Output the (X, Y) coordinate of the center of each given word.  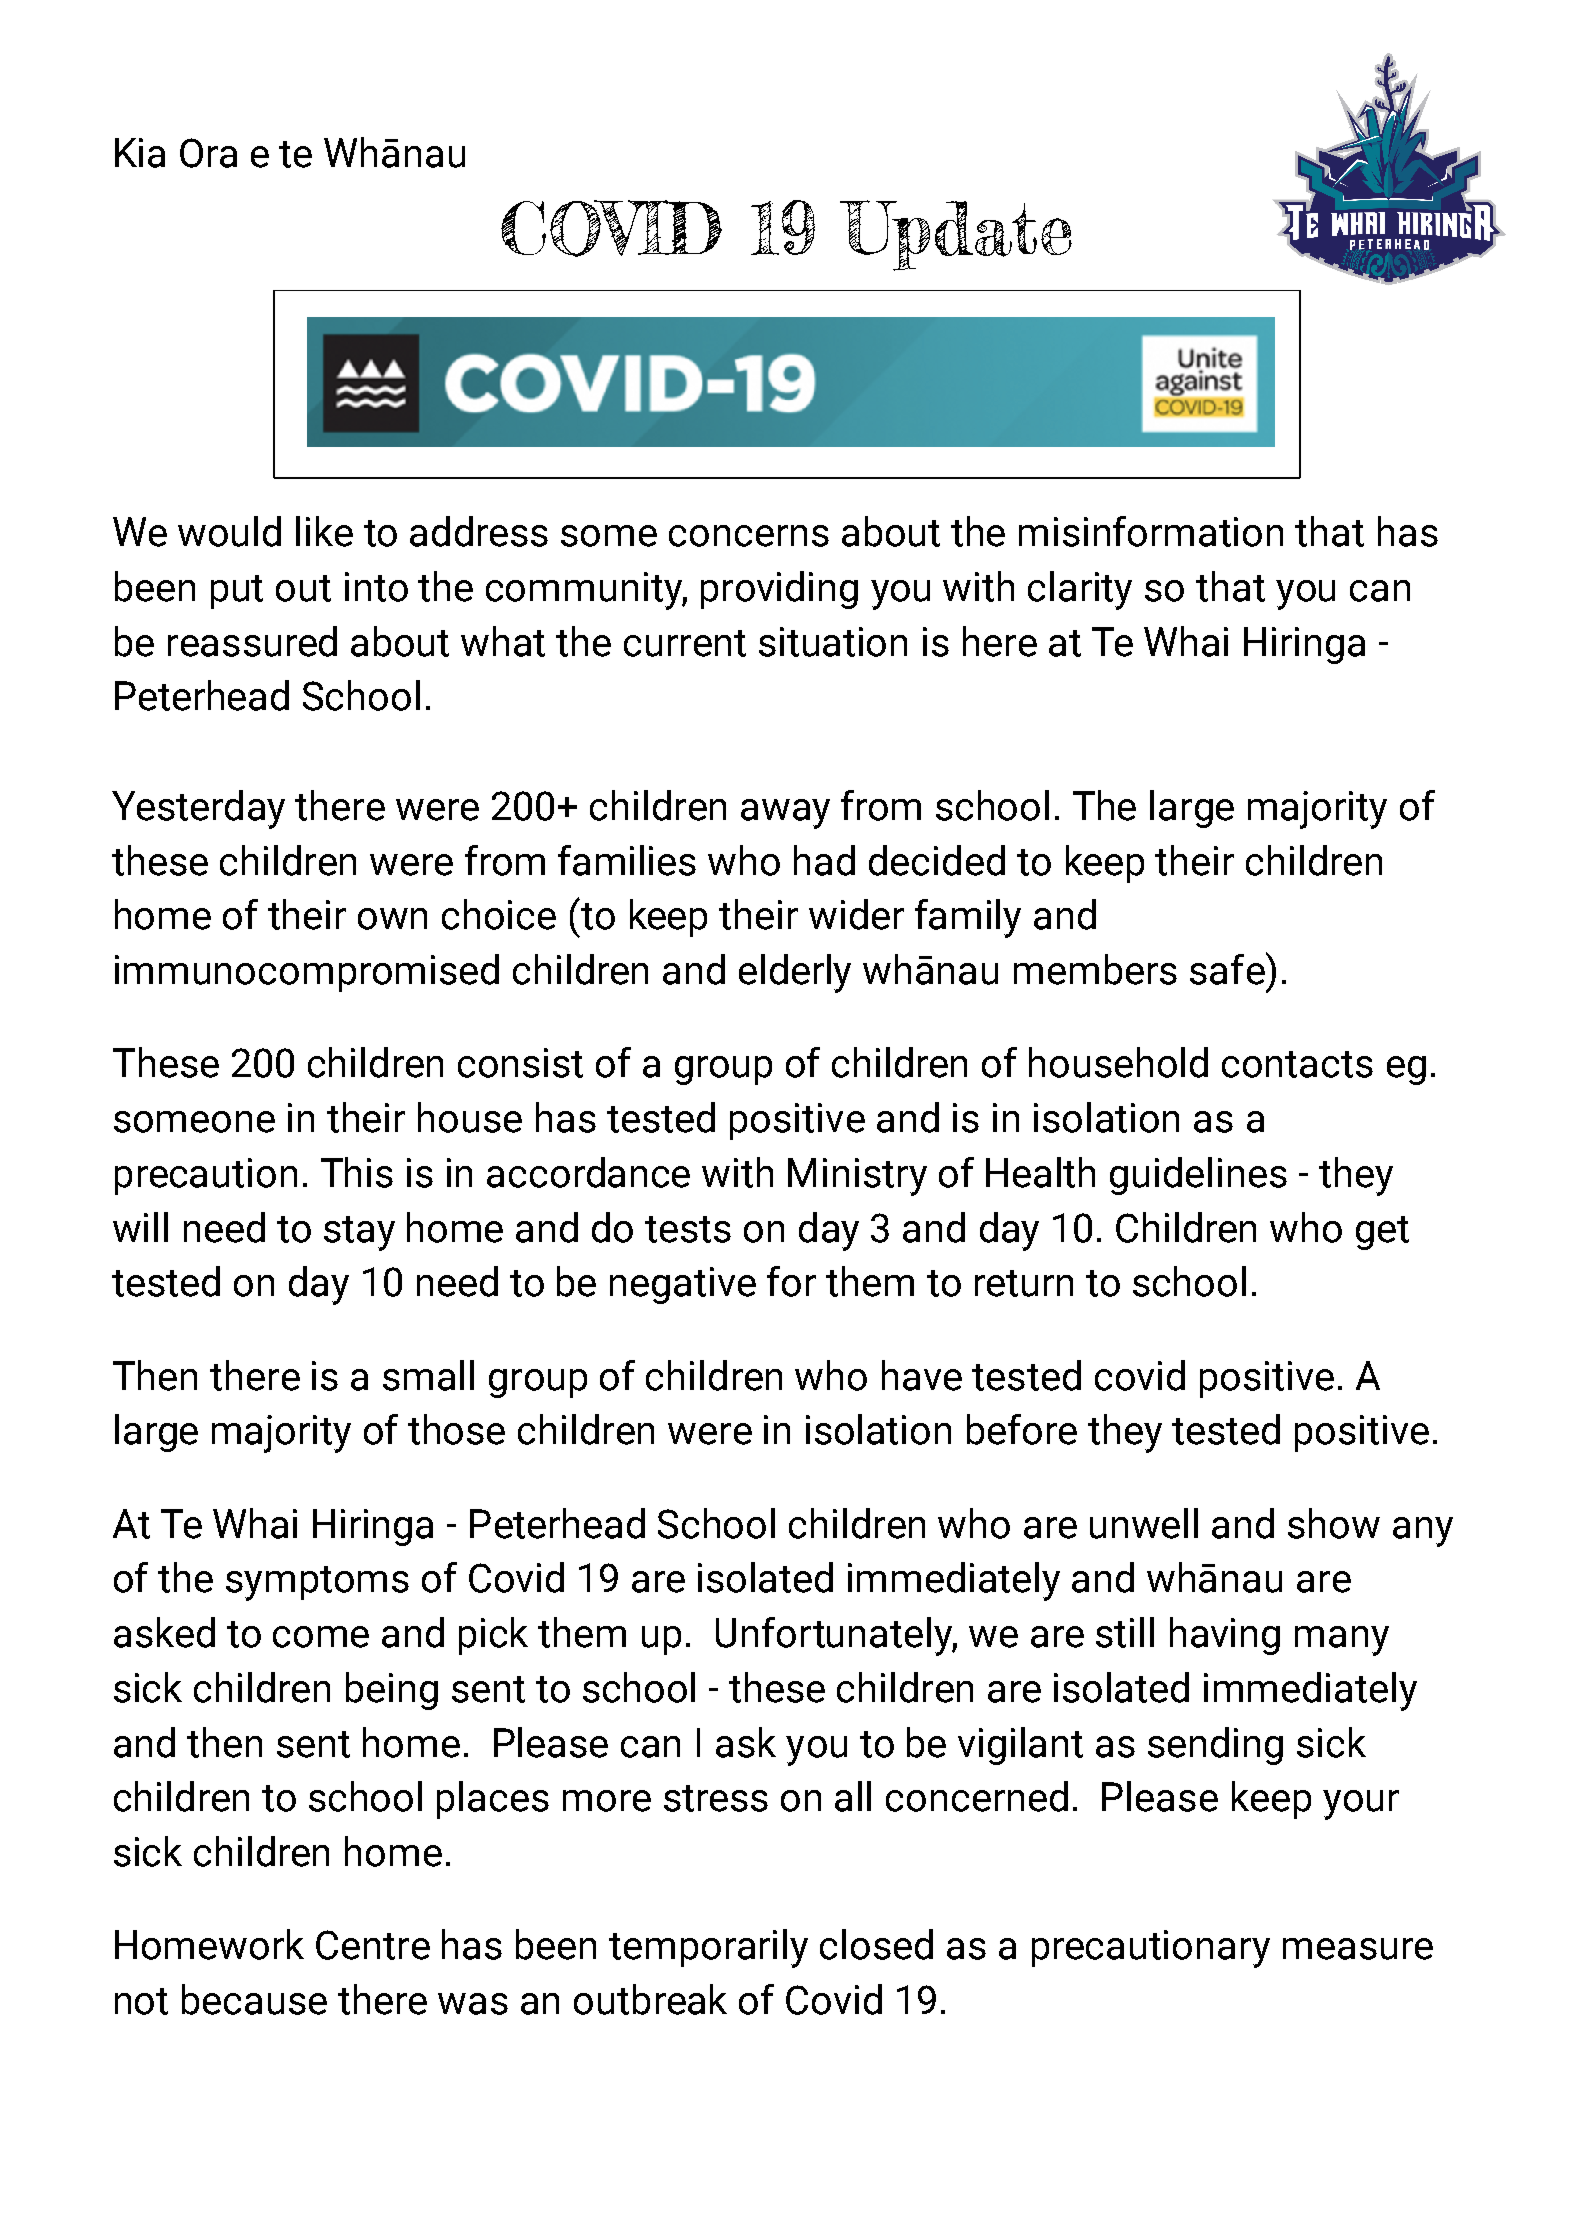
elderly (795, 973)
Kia (140, 153)
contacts (1297, 1064)
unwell (1144, 1523)
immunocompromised (307, 973)
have (922, 1375)
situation (833, 642)
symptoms (317, 1583)
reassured (252, 641)
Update (956, 235)
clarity (1080, 590)
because (254, 1999)
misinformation (1151, 531)
